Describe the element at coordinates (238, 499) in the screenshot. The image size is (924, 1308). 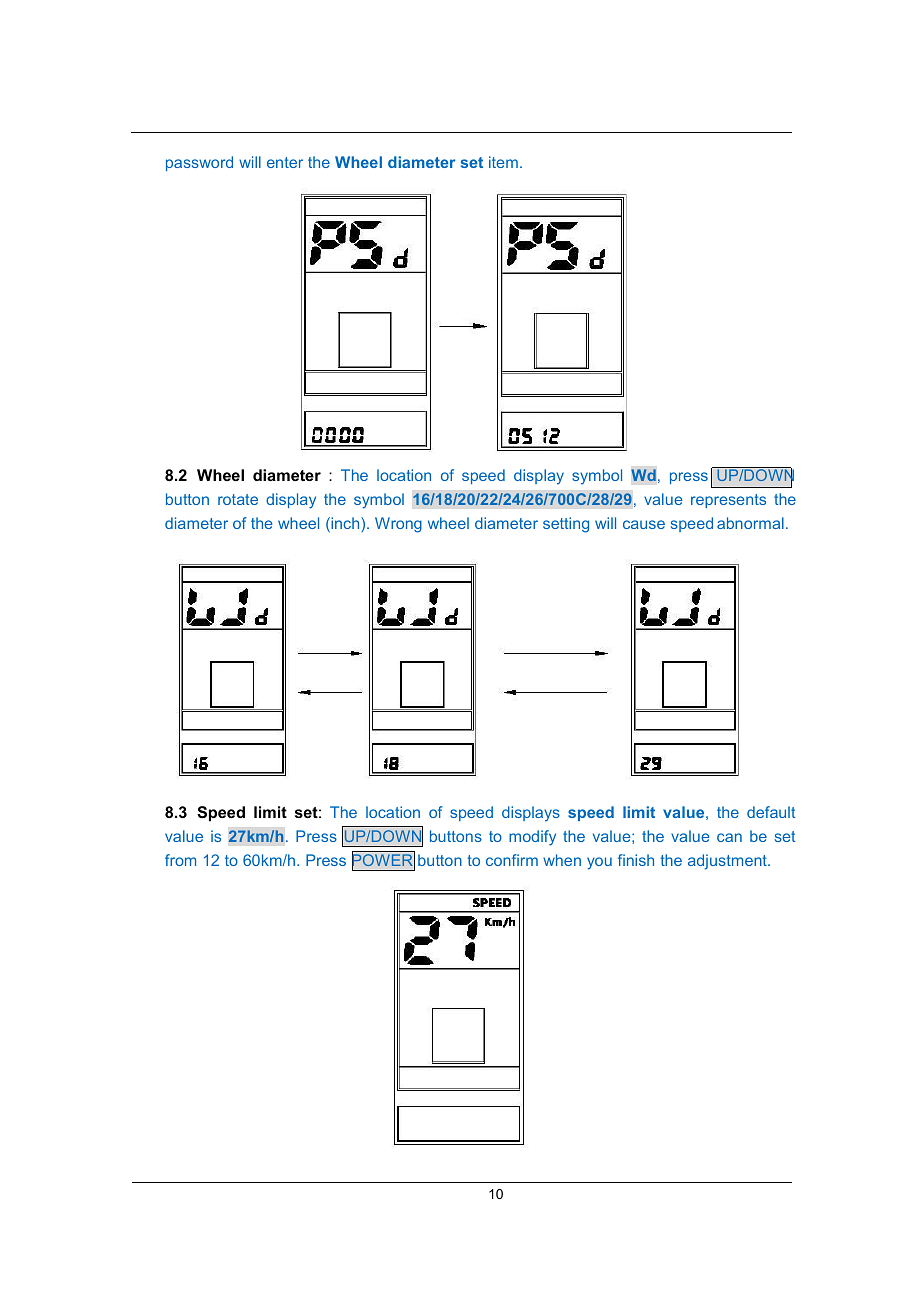
I see `rotate` at that location.
